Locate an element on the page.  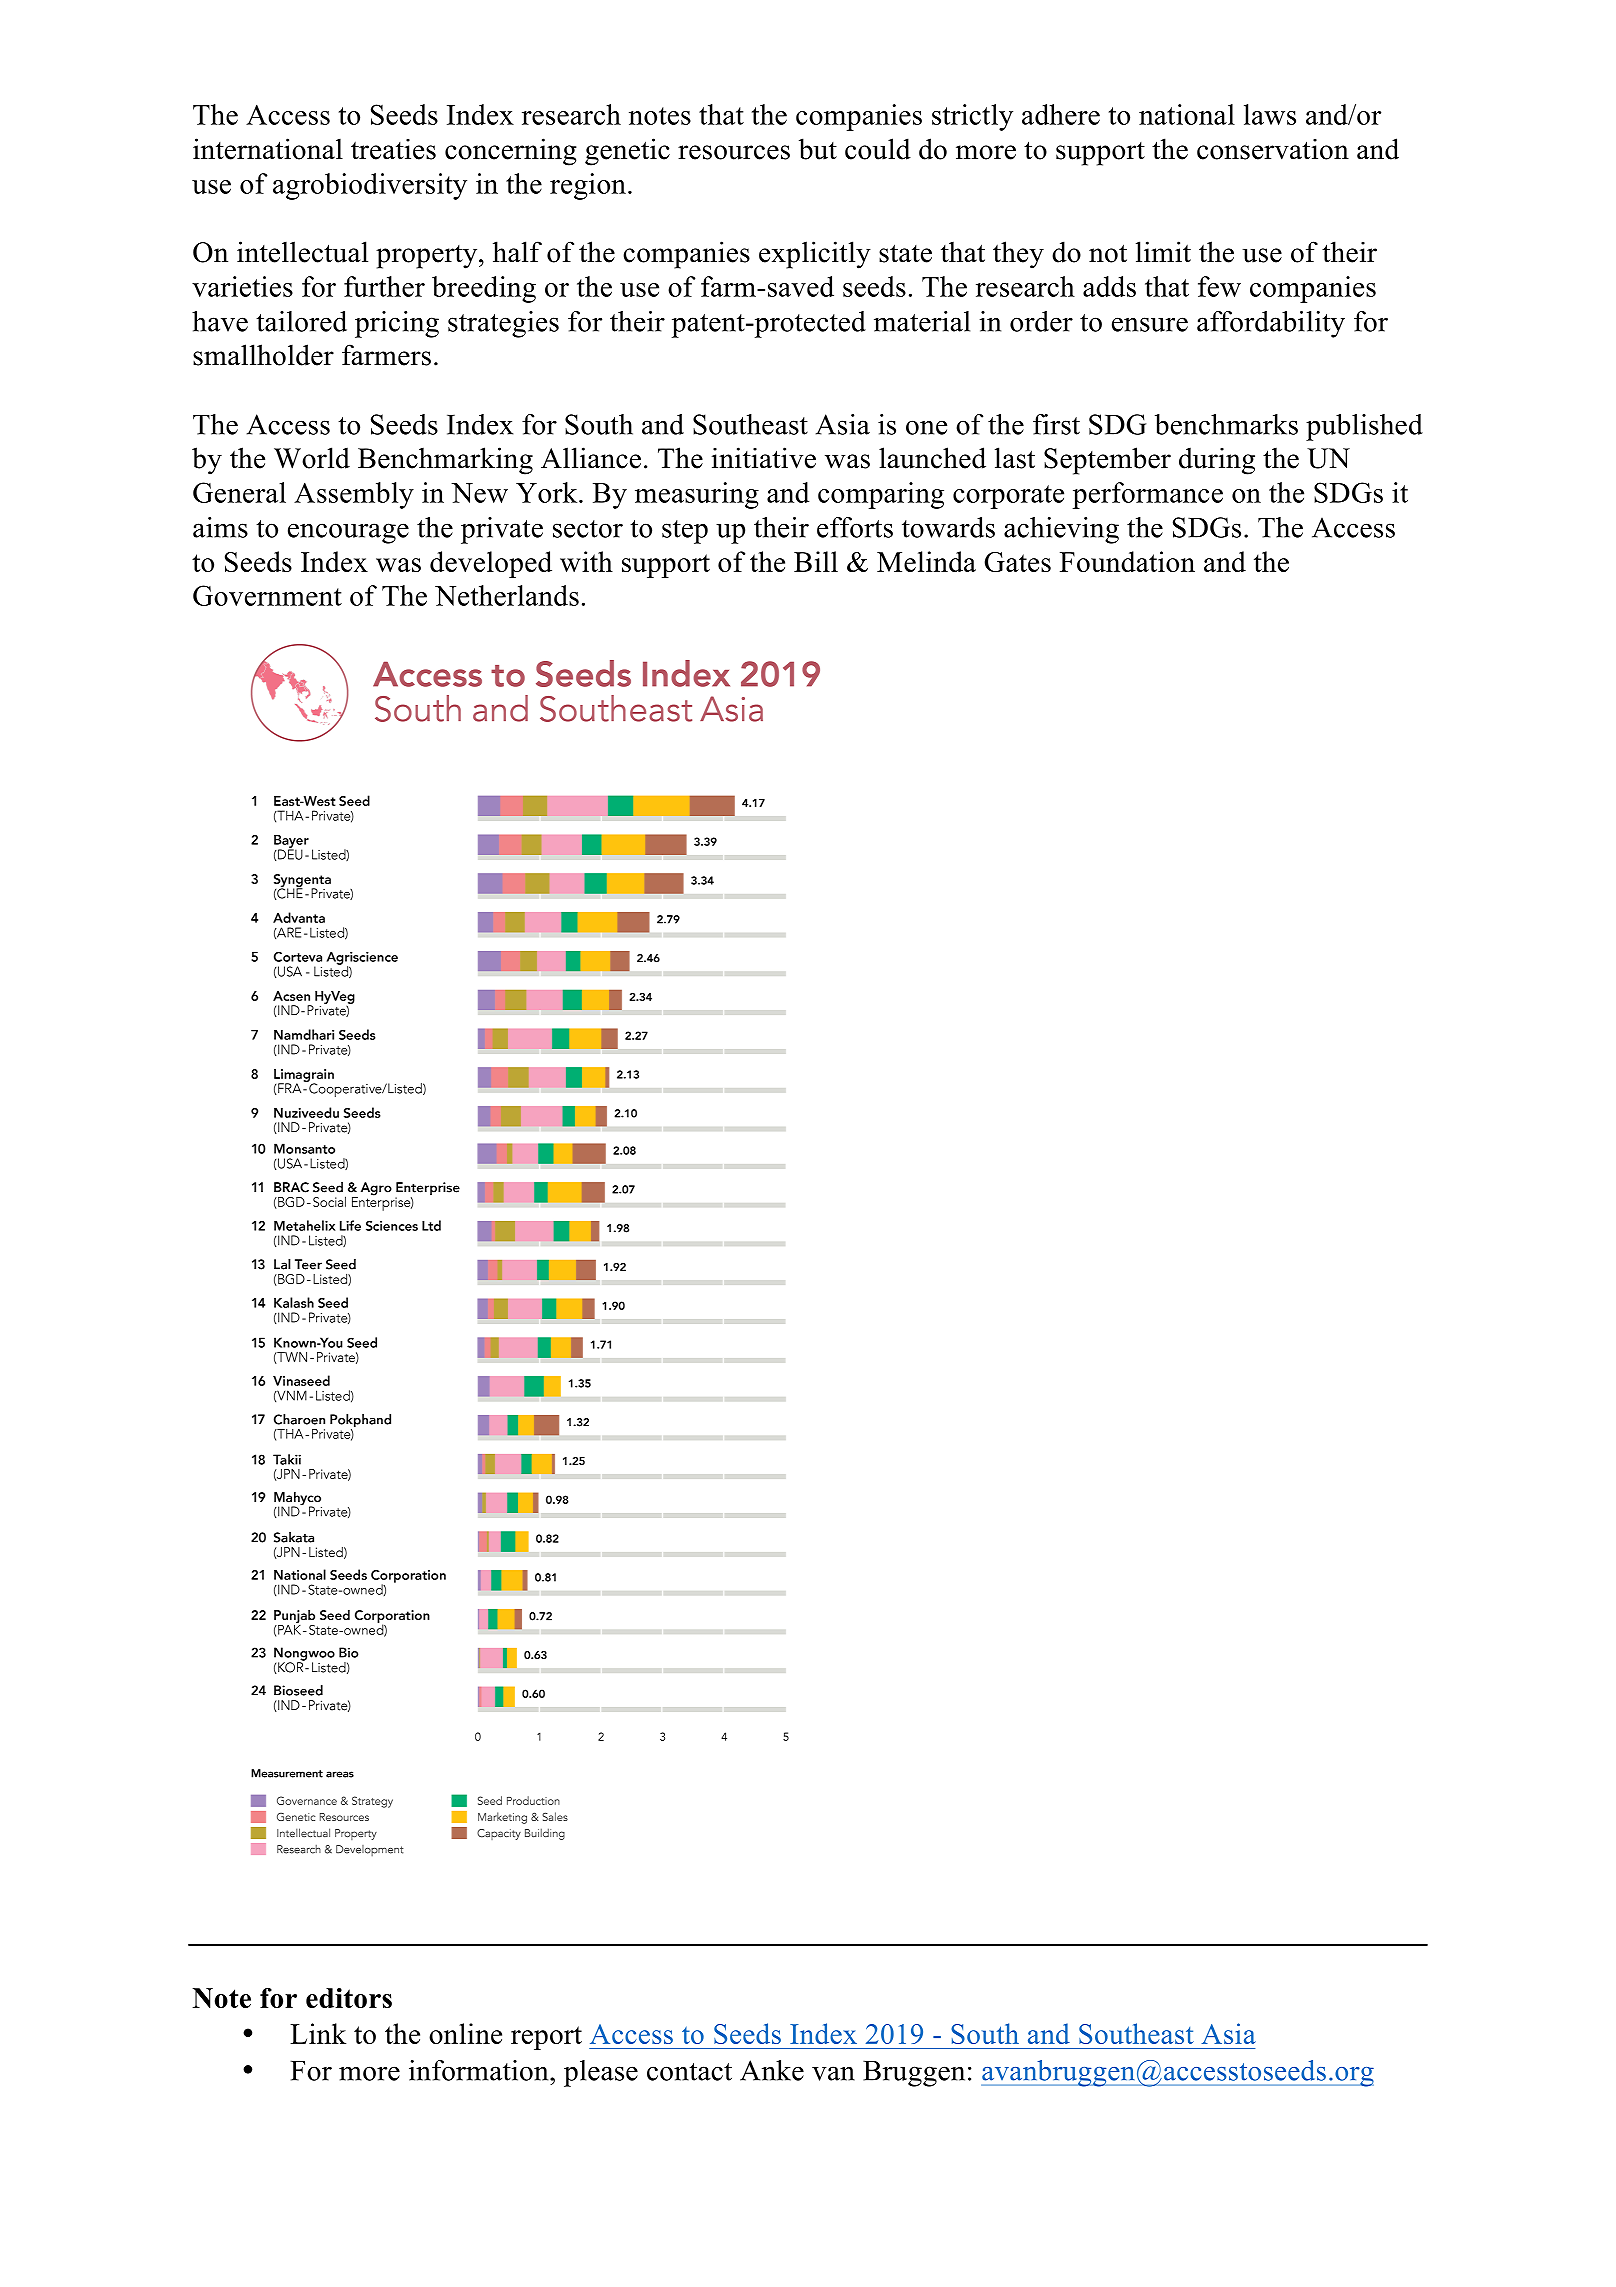
conservation is located at coordinates (1273, 149).
